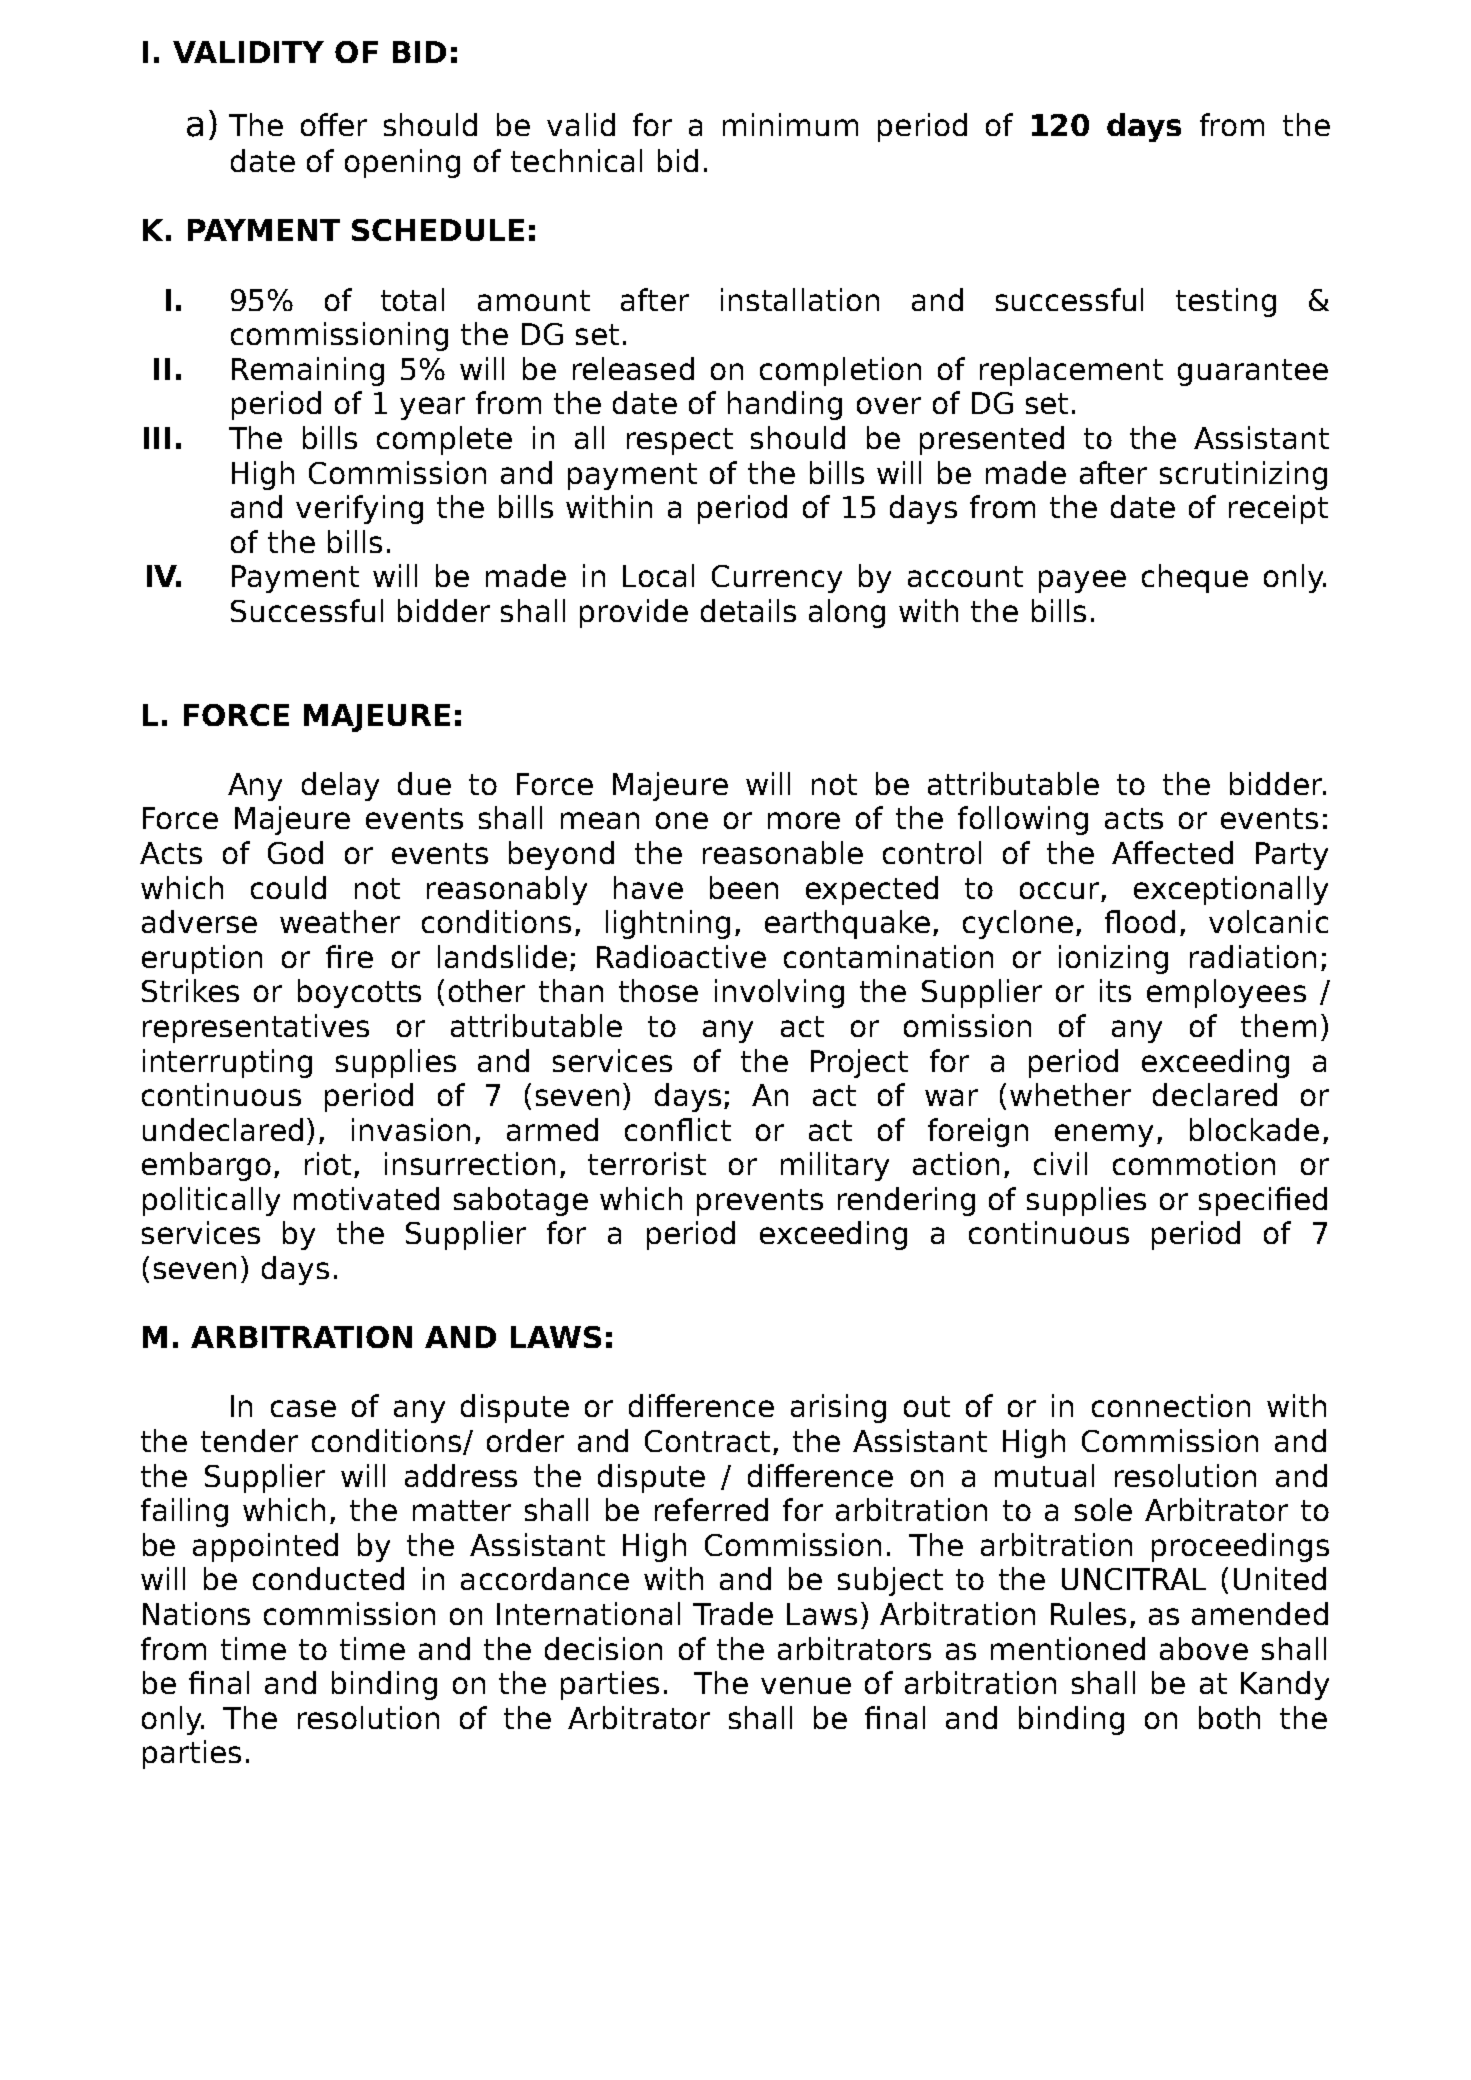 Image resolution: width=1471 pixels, height=2080 pixels. Describe the element at coordinates (744, 887) in the screenshot. I see `been` at that location.
